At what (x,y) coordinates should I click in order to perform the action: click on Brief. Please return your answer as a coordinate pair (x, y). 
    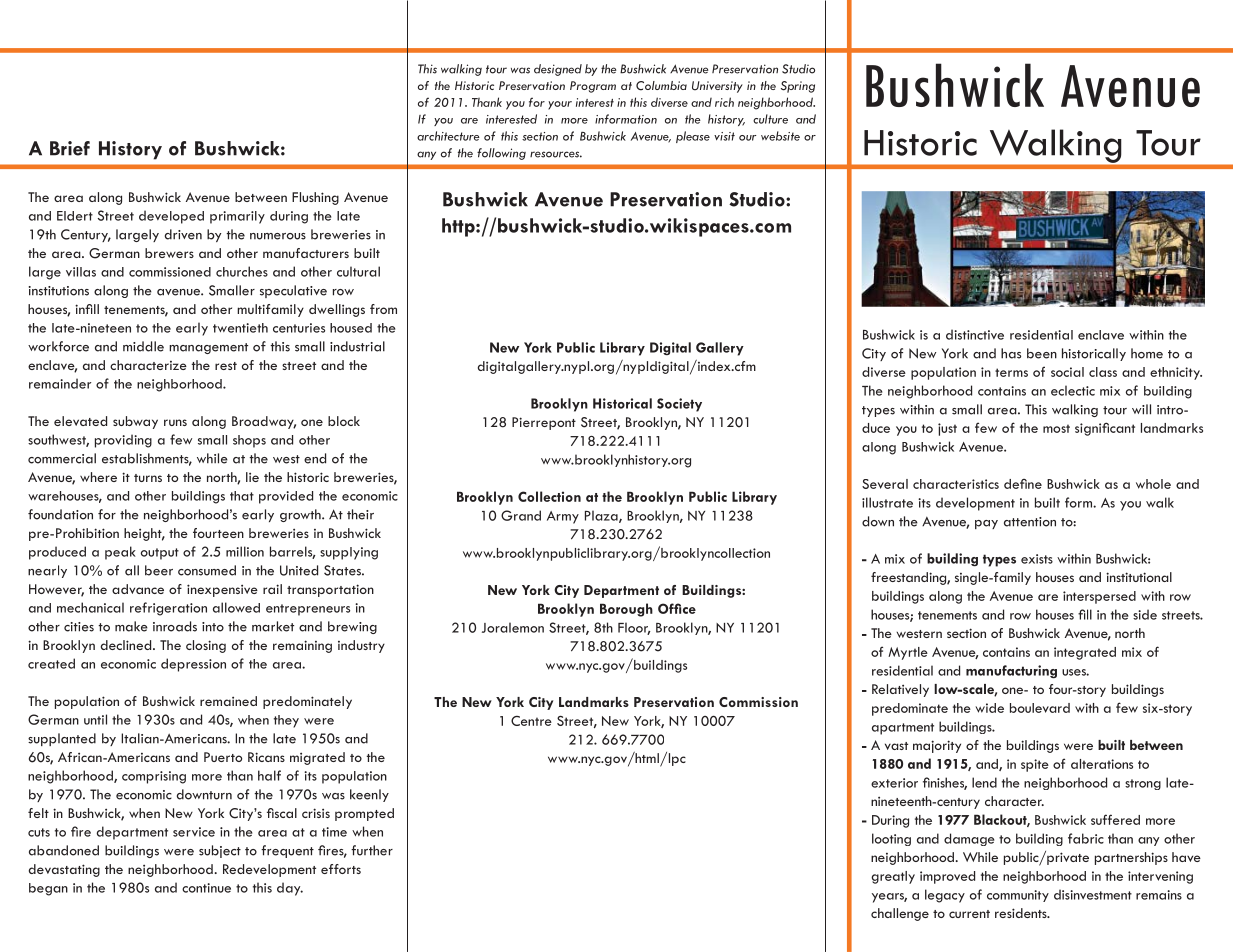
    Looking at the image, I should click on (70, 148).
